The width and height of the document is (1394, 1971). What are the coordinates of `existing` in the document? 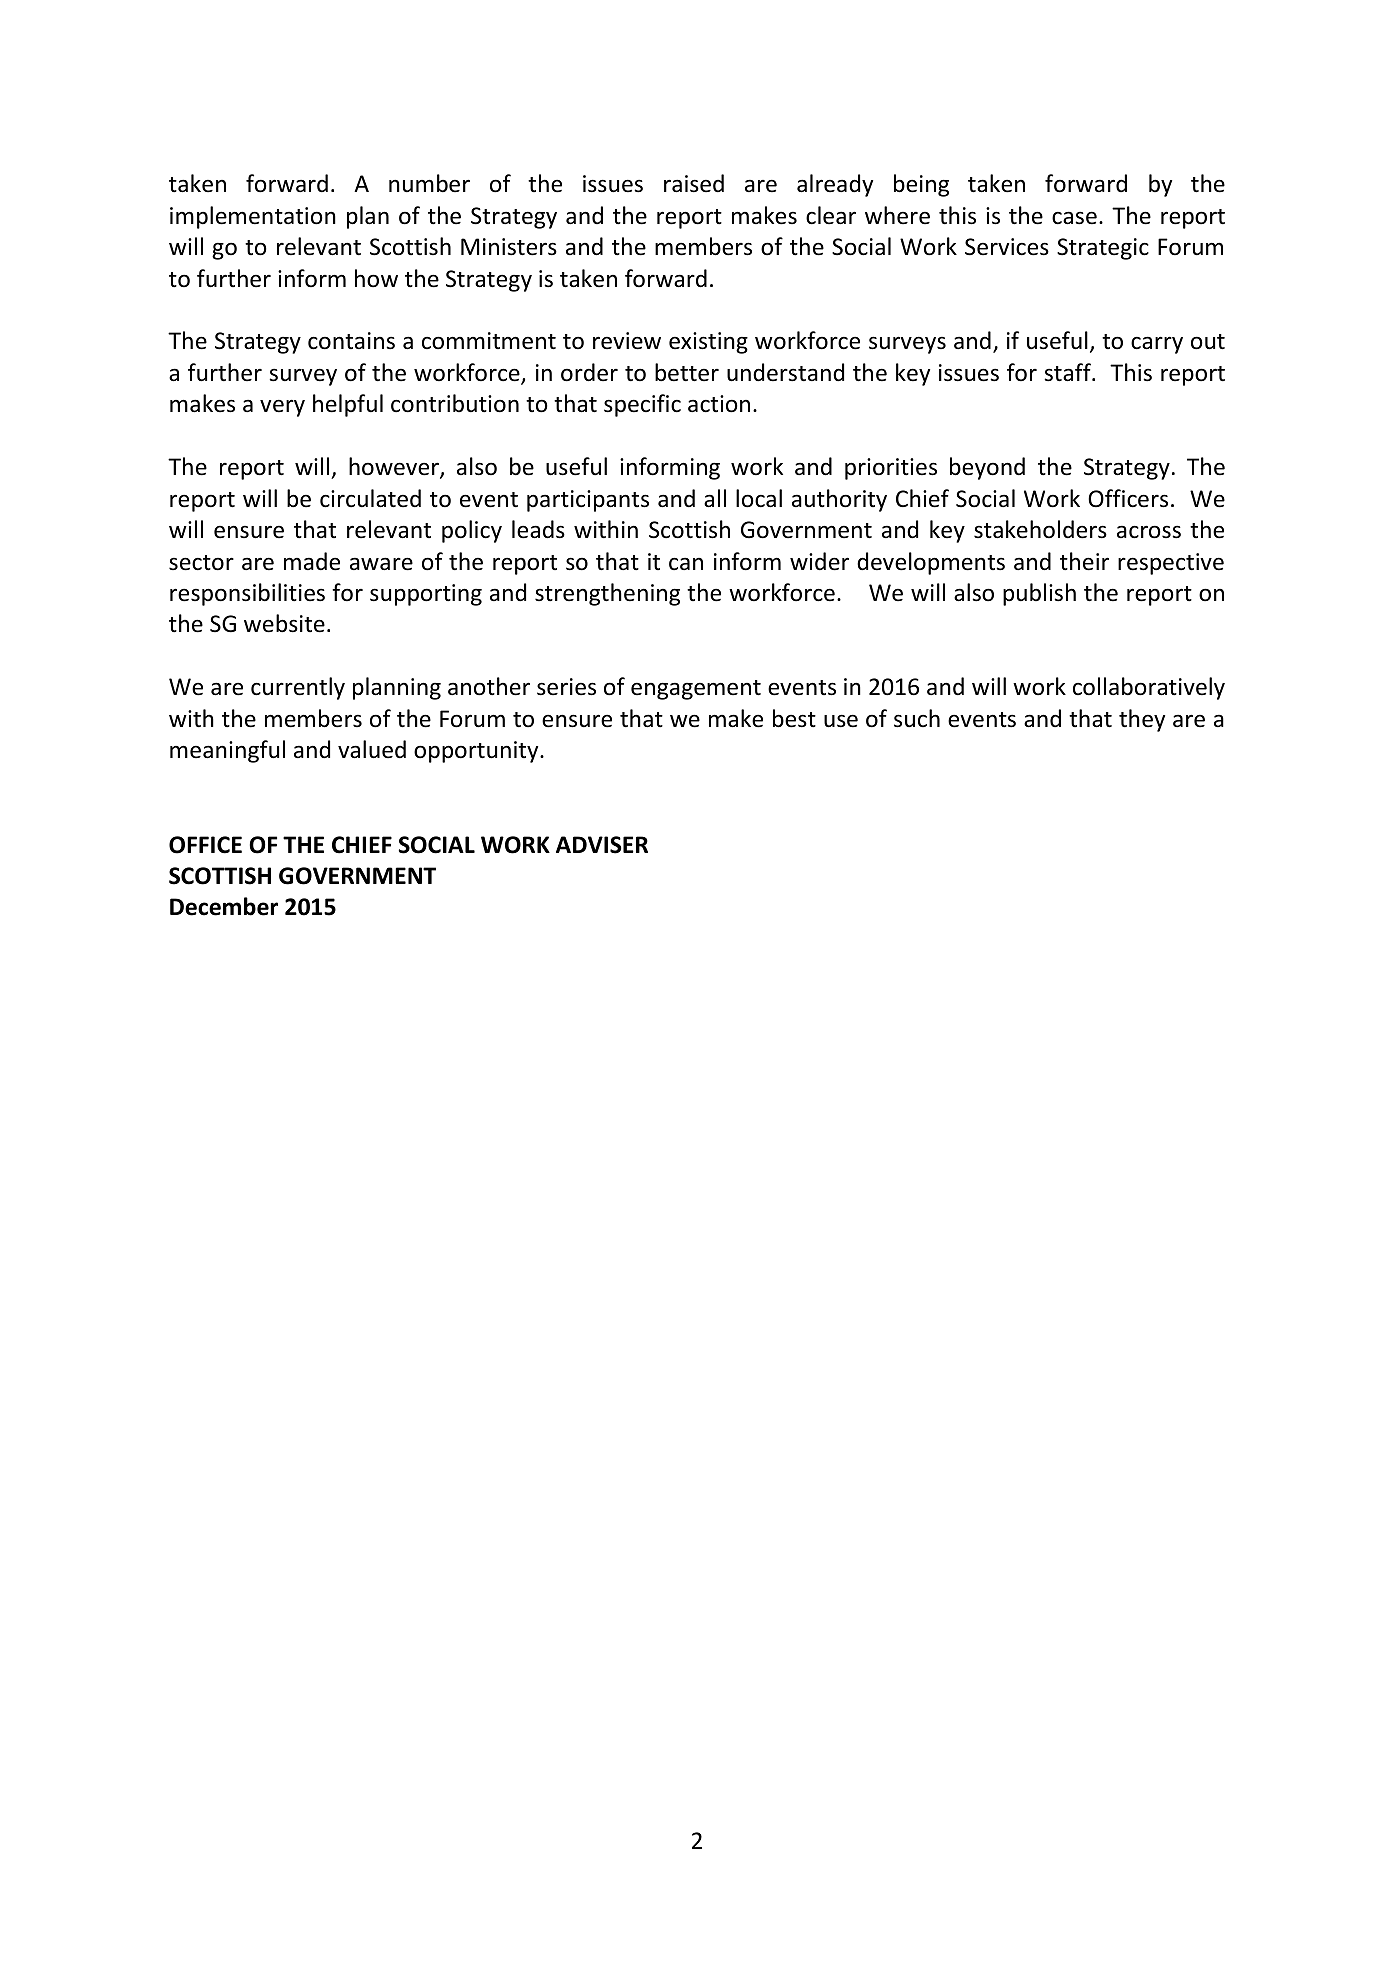 It's located at (708, 343).
